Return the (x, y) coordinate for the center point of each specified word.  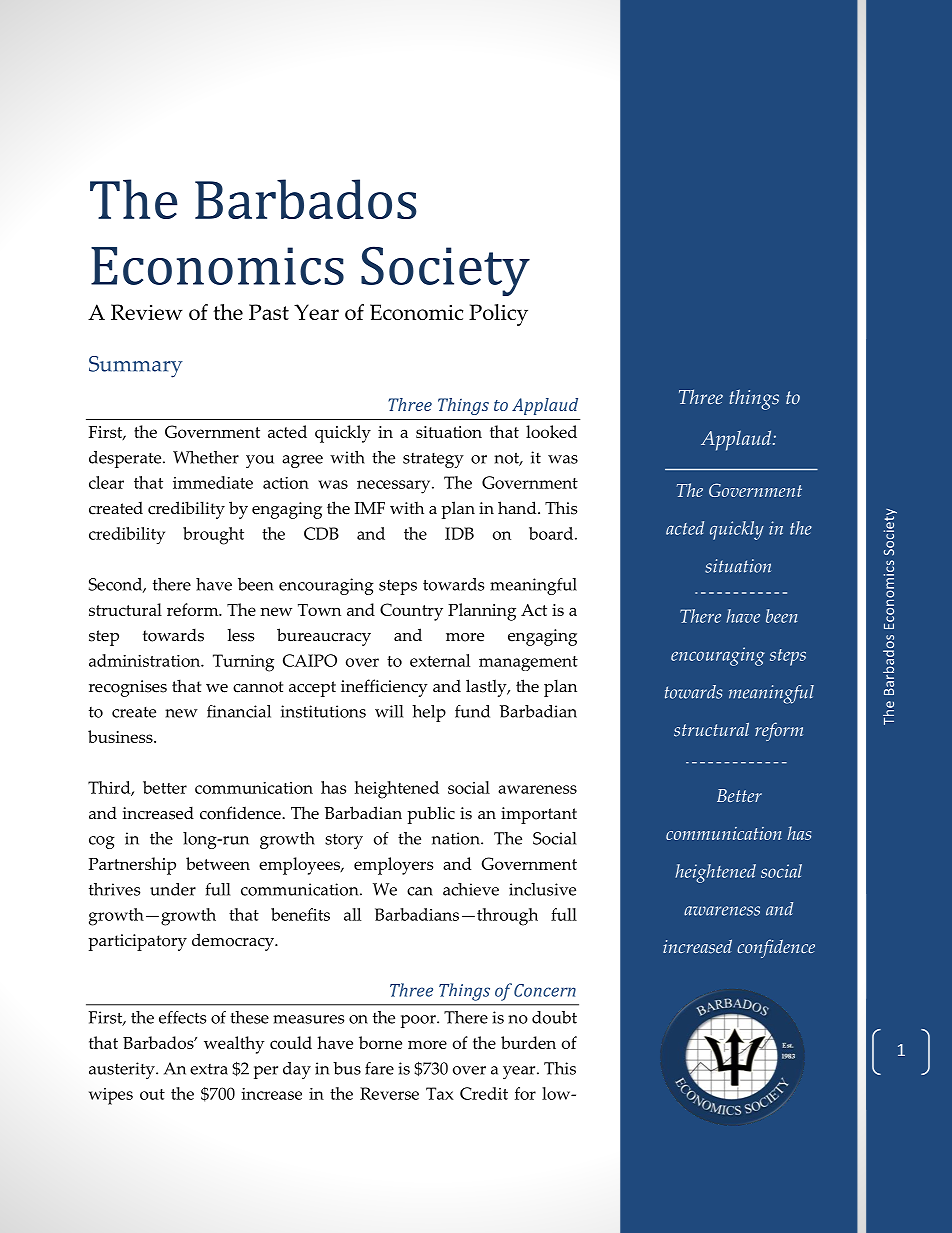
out (152, 1094)
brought (213, 536)
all (352, 914)
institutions (323, 711)
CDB (321, 533)
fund (472, 711)
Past (269, 312)
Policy (498, 315)
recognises (128, 688)
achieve (471, 889)
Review (147, 312)
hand (518, 507)
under (173, 889)
